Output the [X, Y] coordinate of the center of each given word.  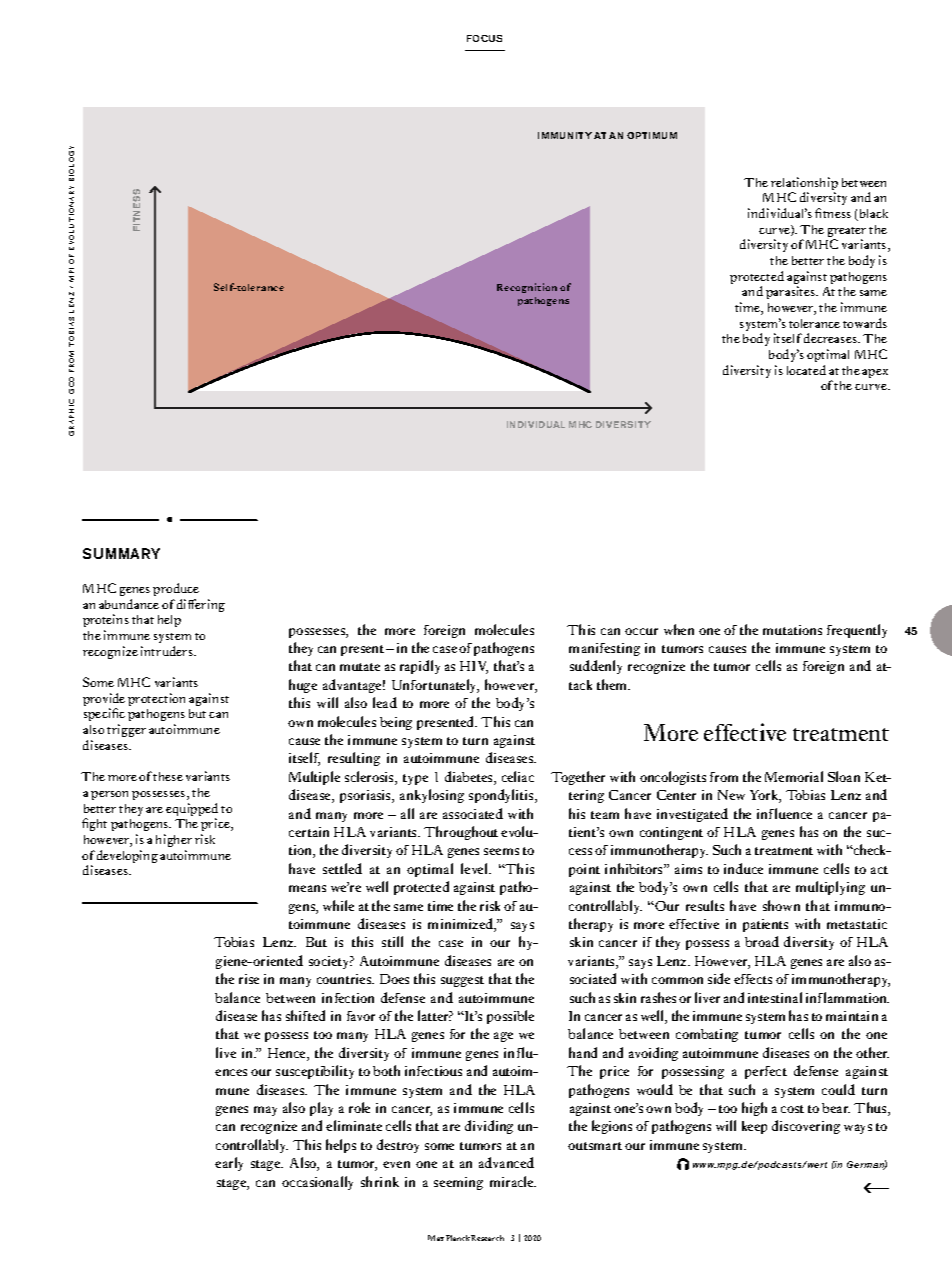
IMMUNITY [565, 135]
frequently [857, 631]
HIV [474, 667]
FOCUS [484, 38]
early [229, 1164]
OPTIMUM [652, 135]
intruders [168, 651]
